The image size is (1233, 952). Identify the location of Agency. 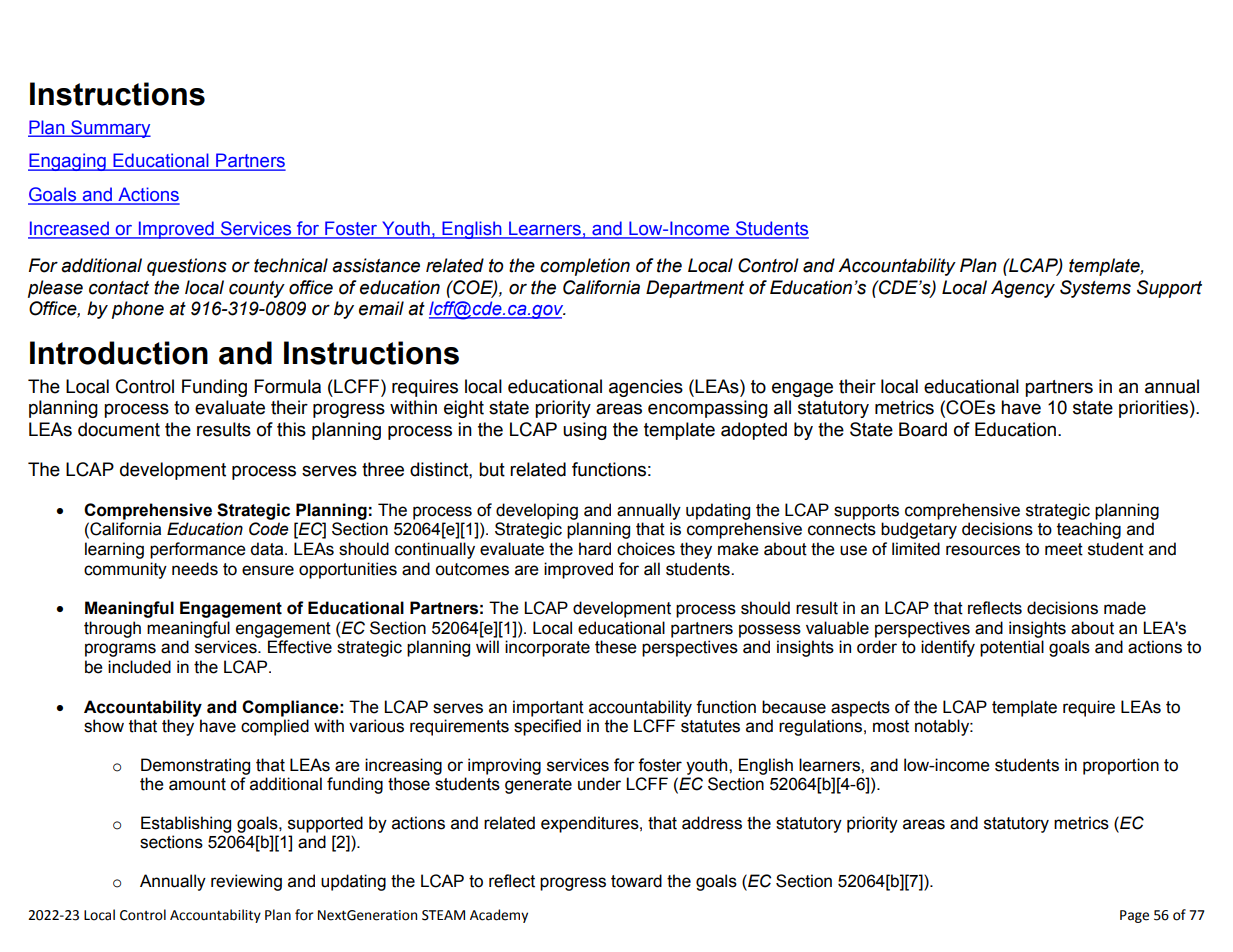
(1023, 289).
